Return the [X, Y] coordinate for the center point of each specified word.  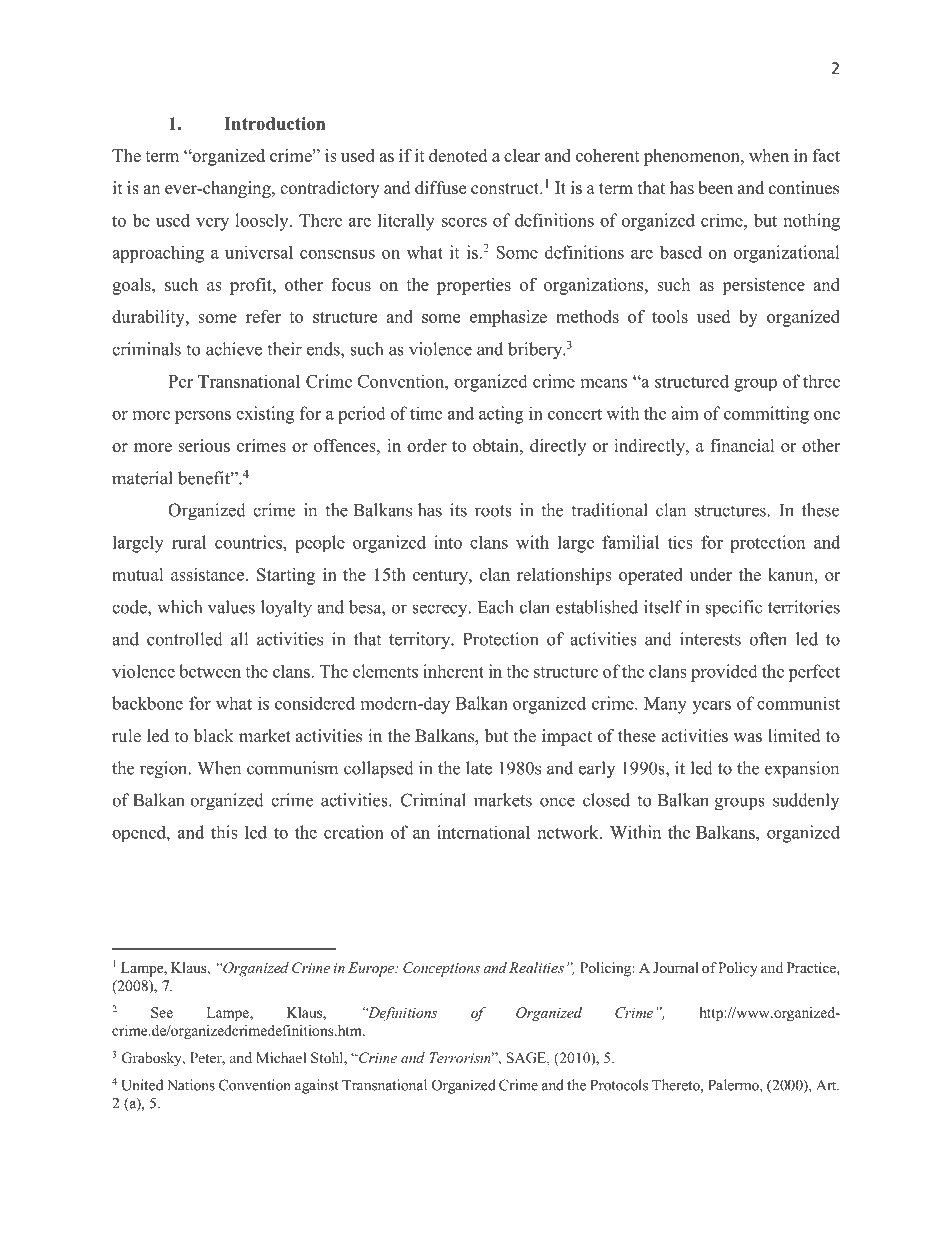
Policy [738, 969]
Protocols [619, 1085]
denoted [458, 155]
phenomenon [693, 157]
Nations [191, 1085]
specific [733, 609]
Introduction [274, 123]
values [231, 607]
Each [496, 607]
